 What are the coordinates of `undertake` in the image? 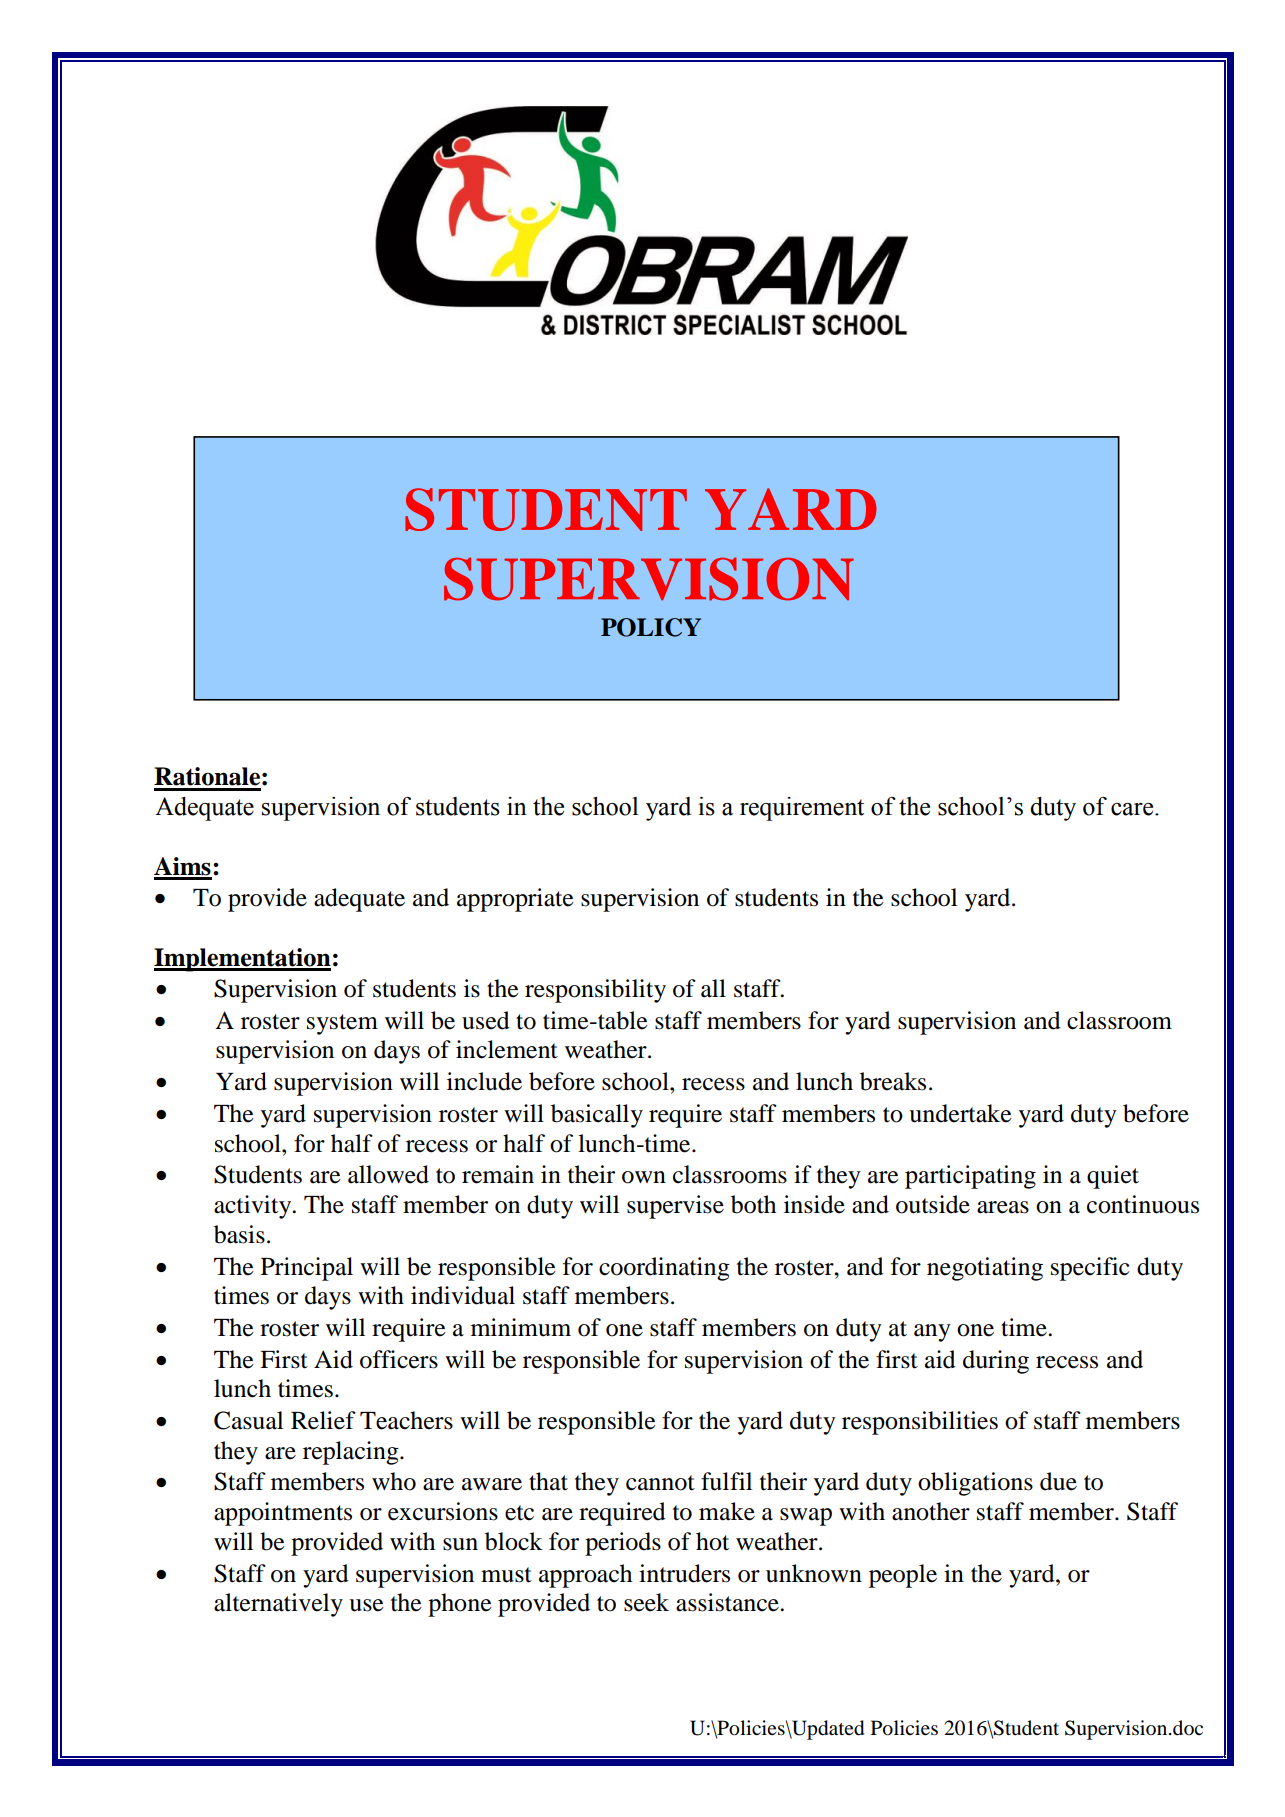 It's located at (960, 1113).
